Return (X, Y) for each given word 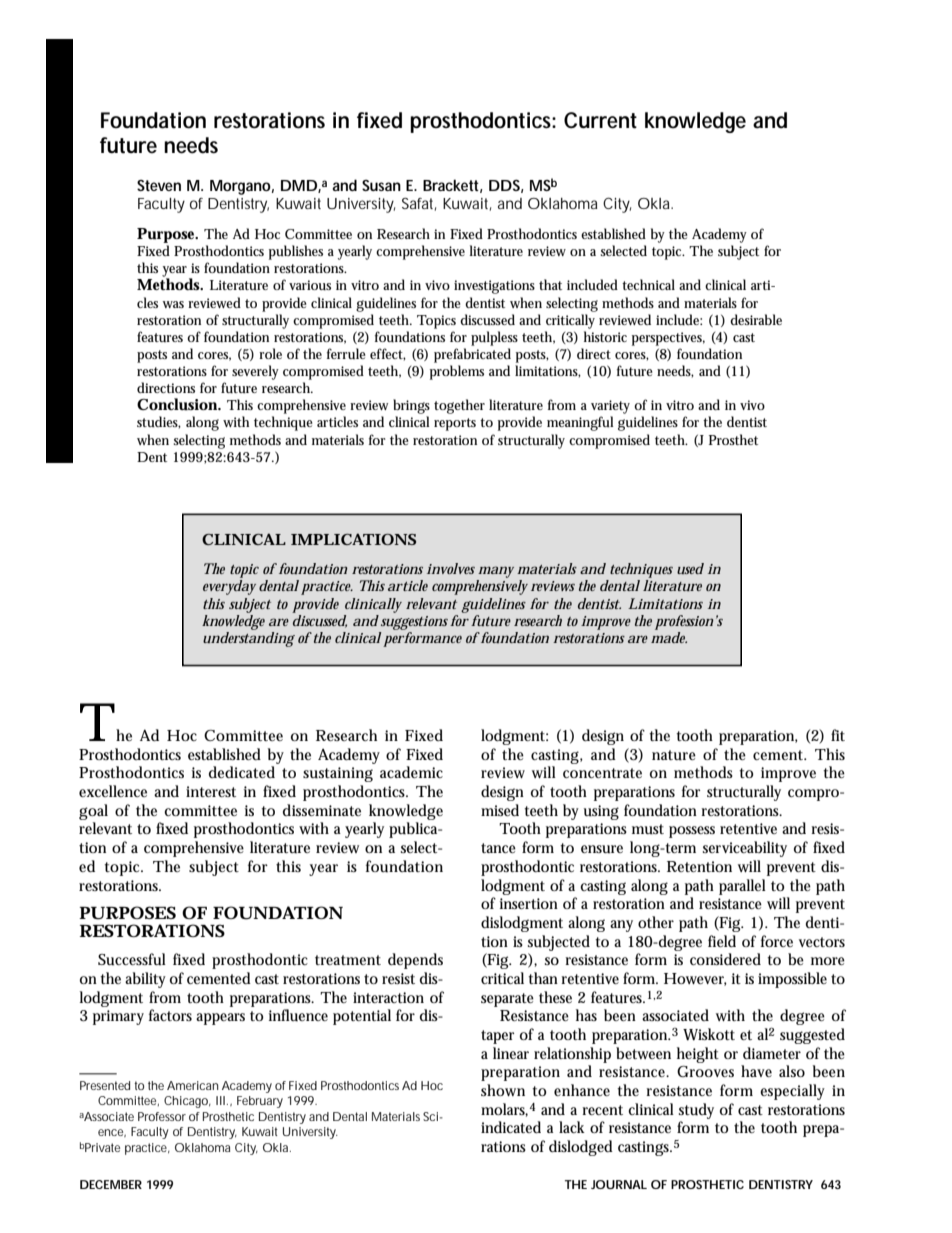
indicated (511, 1127)
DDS (504, 185)
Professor (162, 1116)
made (669, 636)
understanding (249, 638)
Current (600, 120)
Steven (159, 185)
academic (411, 772)
